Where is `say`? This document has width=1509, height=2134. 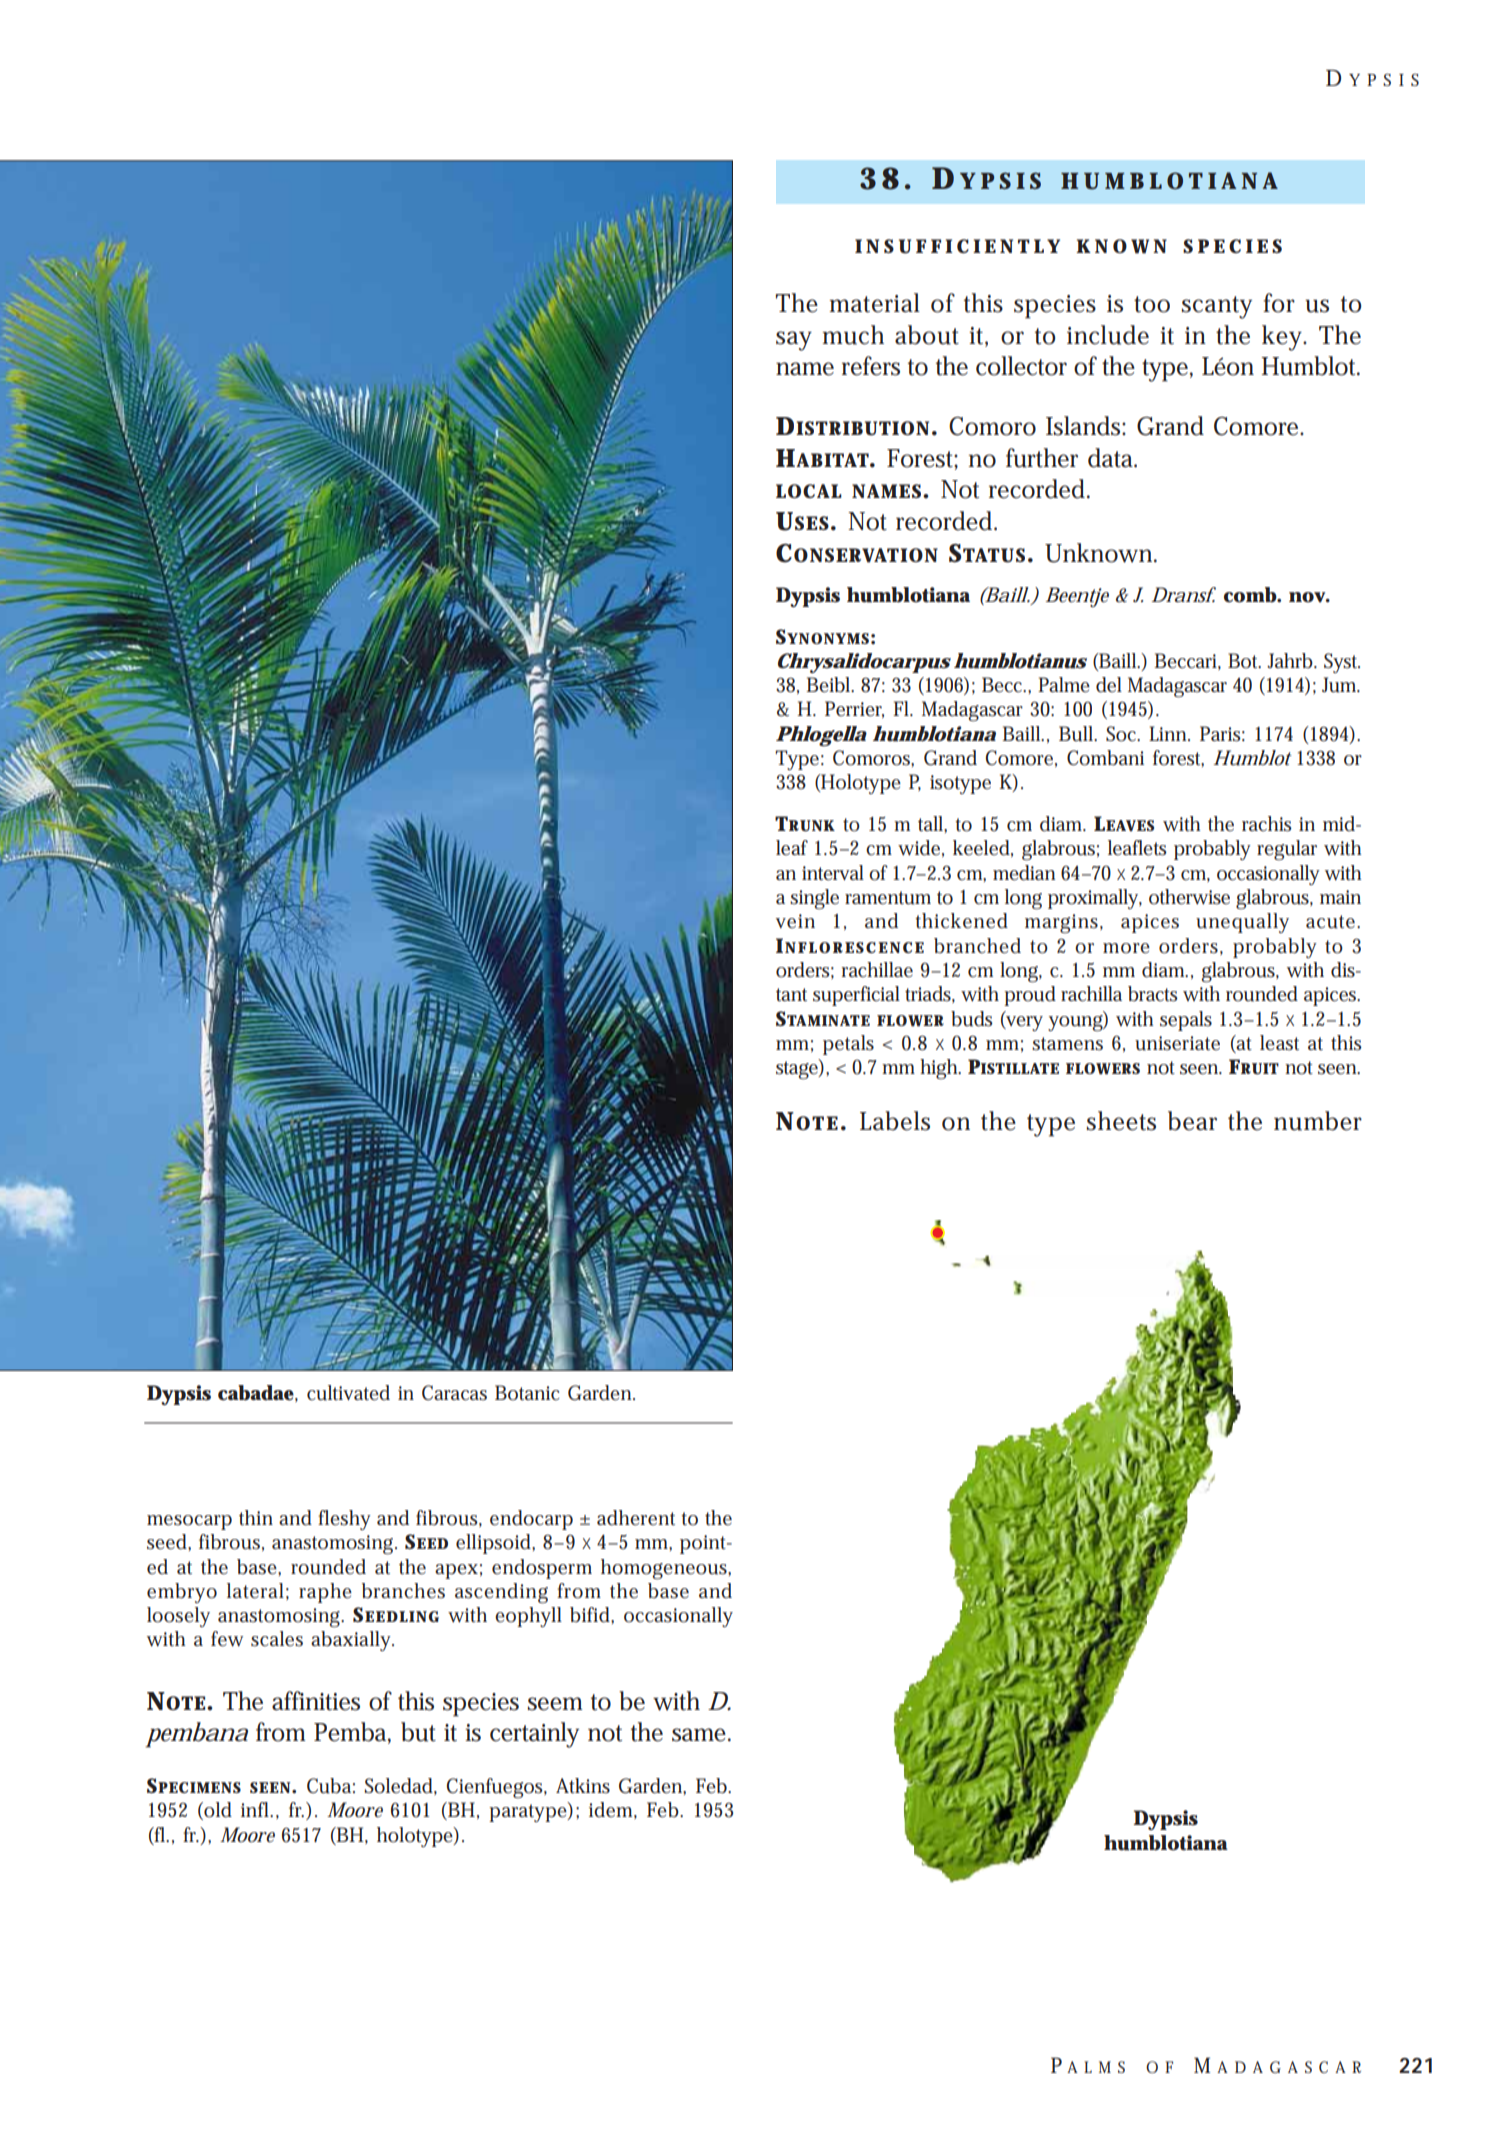
say is located at coordinates (794, 341).
